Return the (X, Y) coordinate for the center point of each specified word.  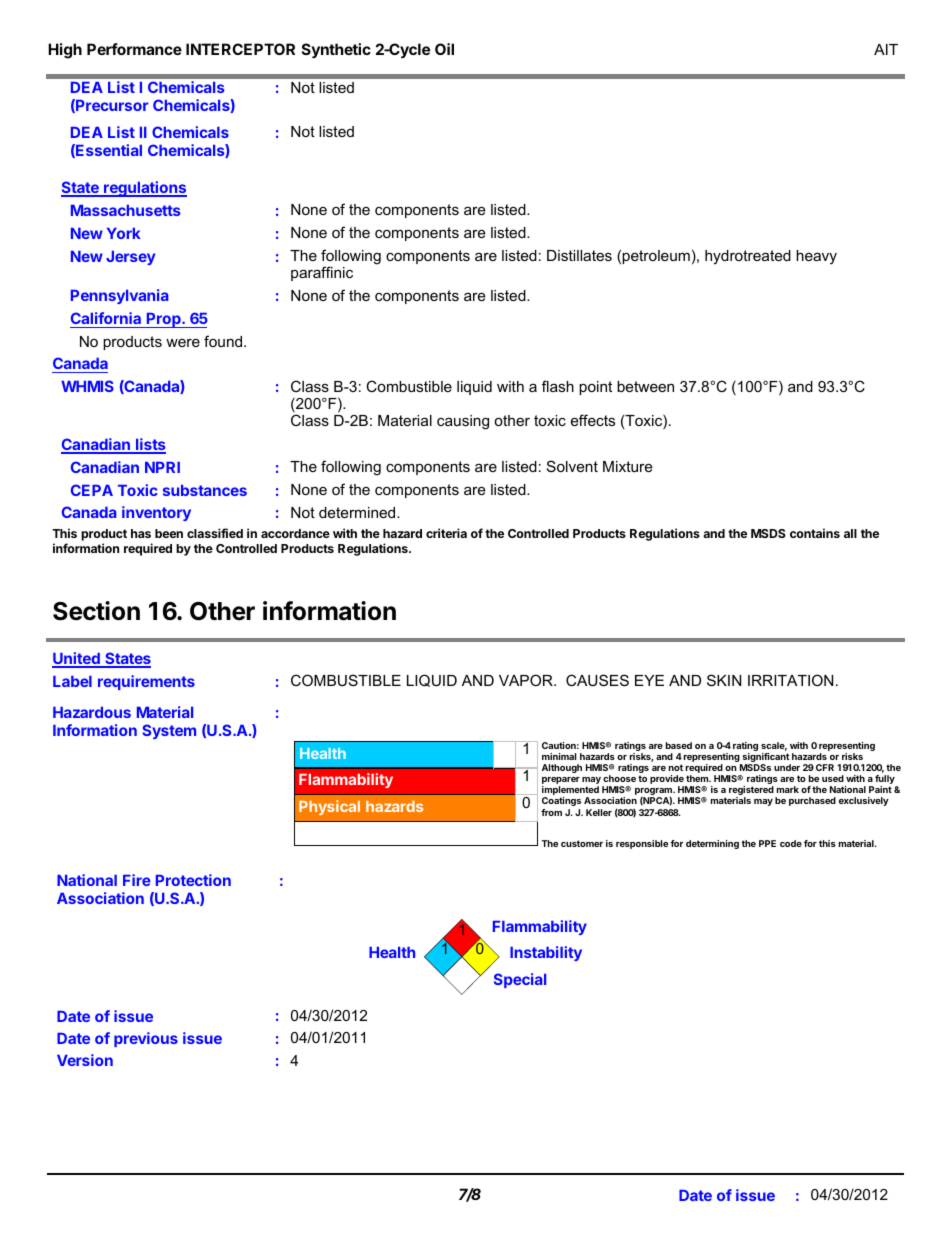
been (169, 533)
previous (146, 1039)
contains (815, 533)
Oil (444, 49)
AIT (886, 49)
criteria (446, 533)
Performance (134, 49)
